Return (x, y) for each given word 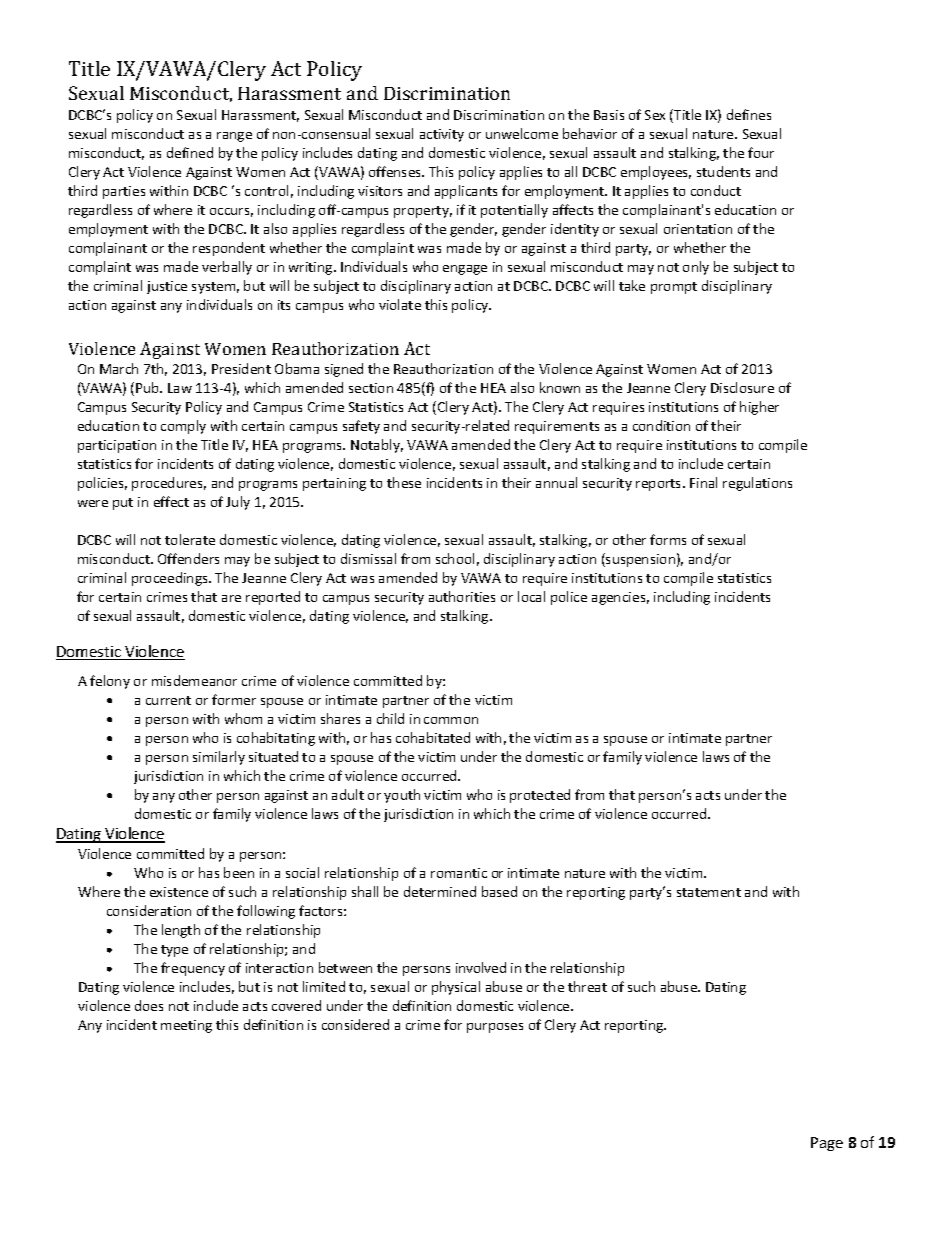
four (761, 152)
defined (190, 152)
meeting (186, 1026)
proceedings (171, 579)
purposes (495, 1028)
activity (442, 135)
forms (668, 539)
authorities (462, 596)
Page (827, 1144)
